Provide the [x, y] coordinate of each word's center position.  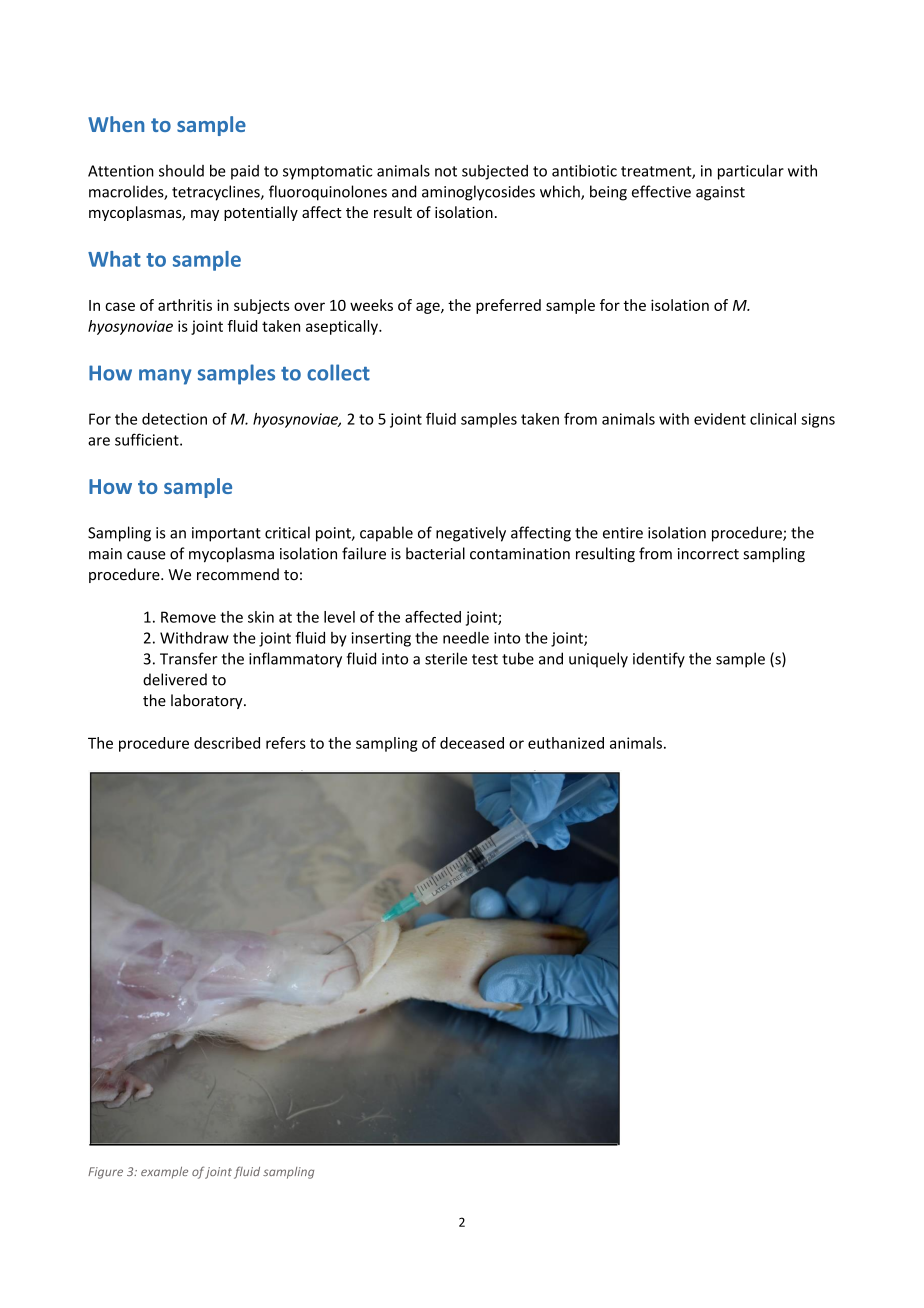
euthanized [566, 743]
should [181, 171]
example [164, 1173]
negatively [471, 534]
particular [751, 172]
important [226, 534]
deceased [472, 743]
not [446, 171]
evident [720, 419]
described [227, 743]
